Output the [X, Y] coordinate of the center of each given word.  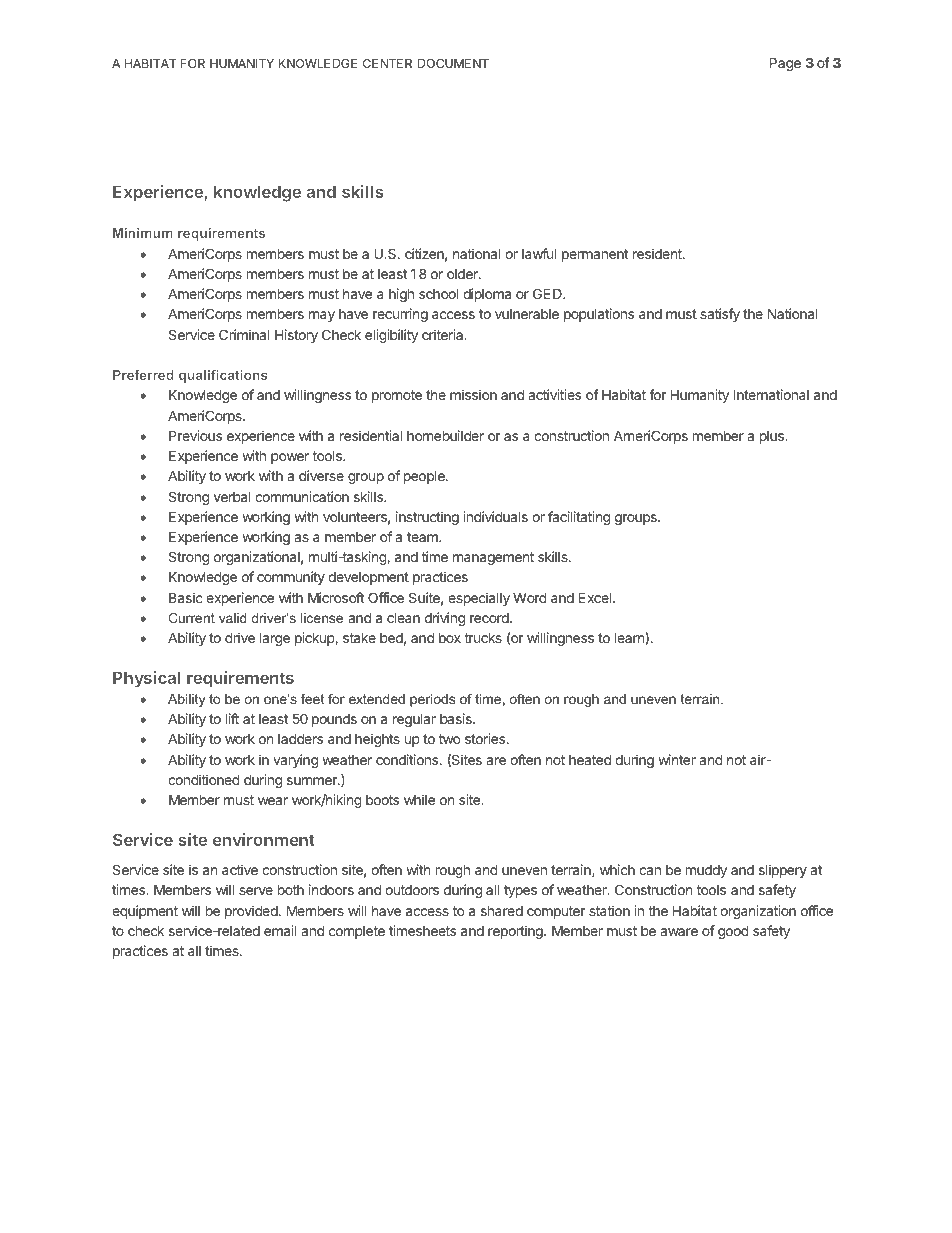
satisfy [720, 315]
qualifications [223, 376]
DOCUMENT [453, 63]
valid [233, 618]
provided [252, 912]
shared [502, 910]
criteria [444, 334]
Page [785, 64]
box [450, 638]
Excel [596, 597]
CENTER [387, 63]
